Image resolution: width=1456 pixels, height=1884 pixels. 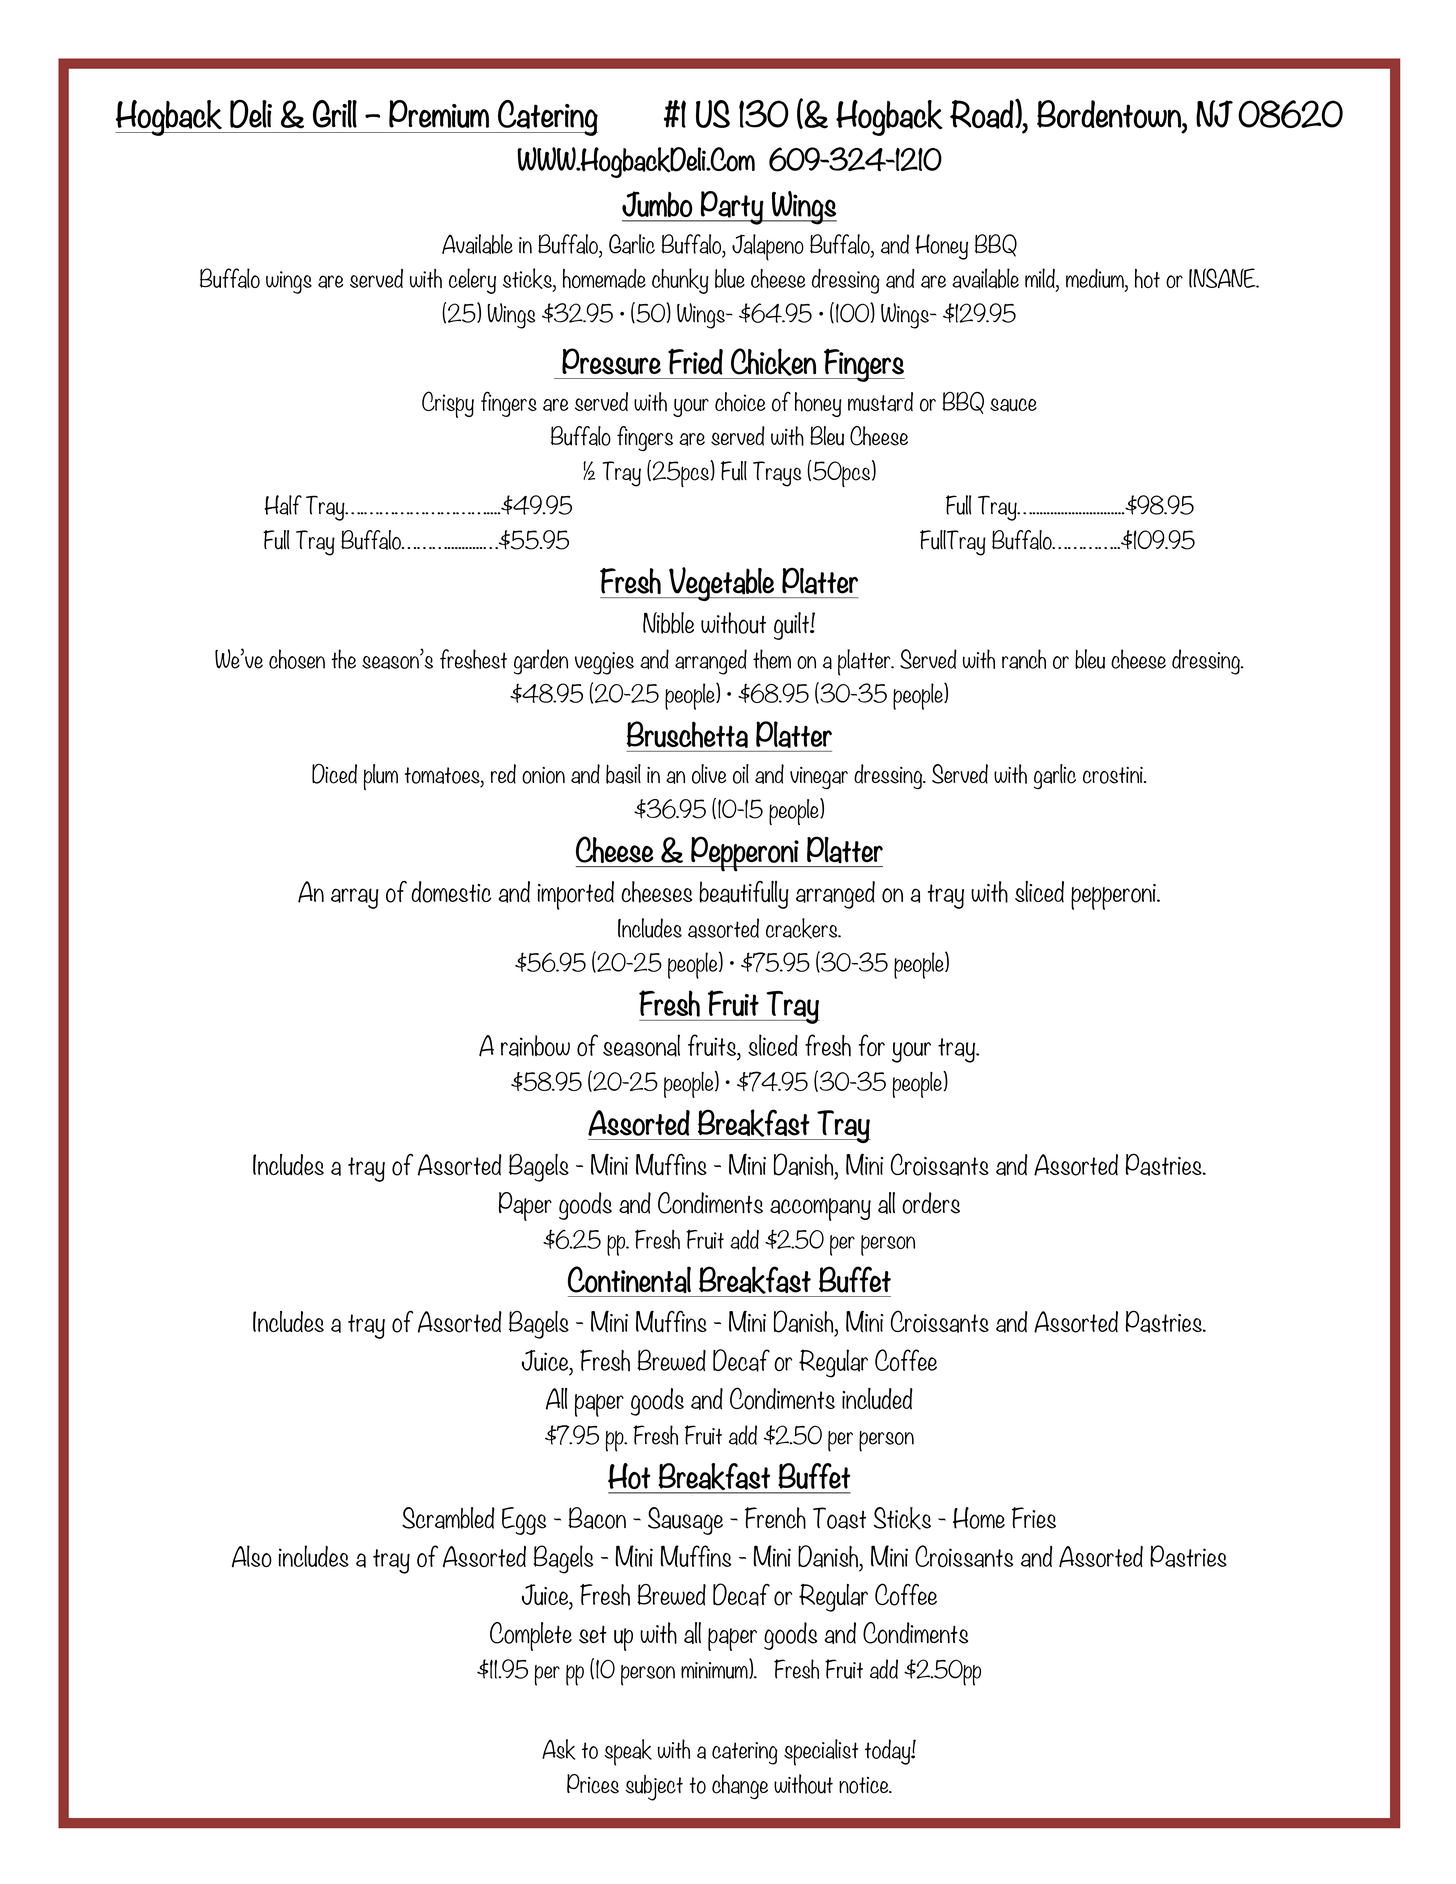 I want to click on Ask, so click(x=558, y=1749).
